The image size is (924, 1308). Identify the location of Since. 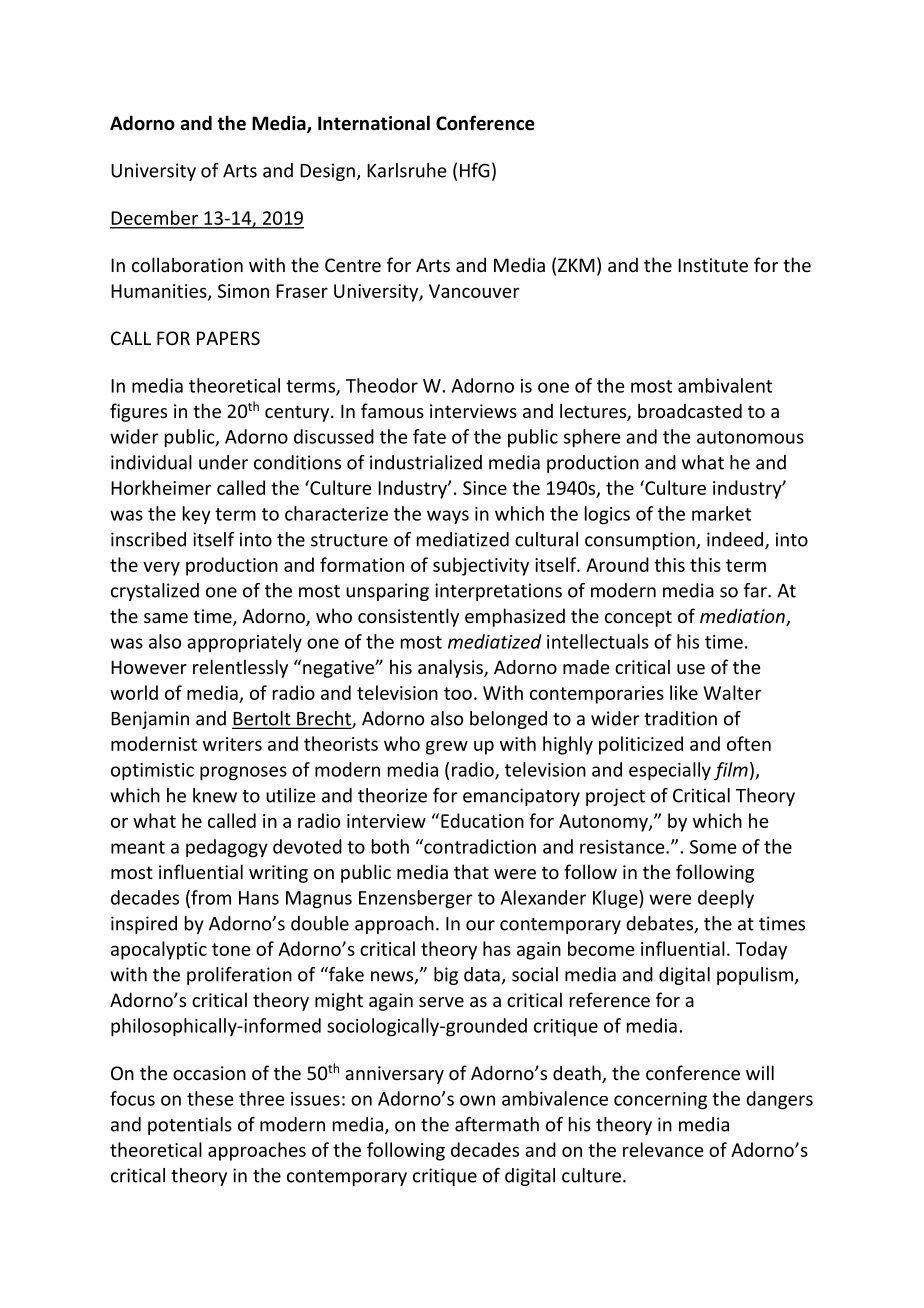
(485, 488).
